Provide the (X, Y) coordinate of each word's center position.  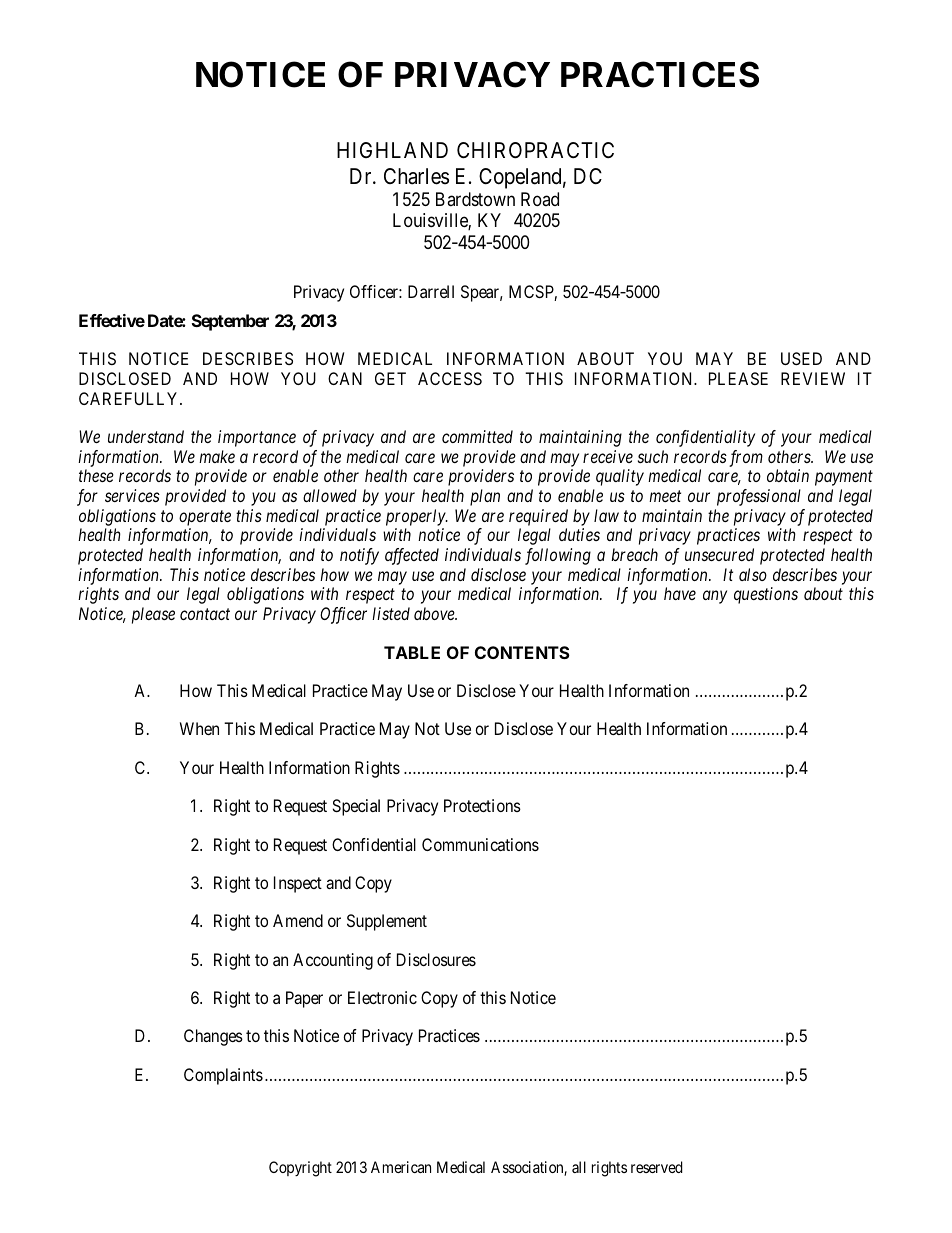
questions (766, 595)
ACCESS (450, 378)
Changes (213, 1037)
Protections (482, 805)
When (199, 728)
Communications (480, 844)
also (753, 574)
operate (205, 518)
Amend (298, 920)
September (230, 322)
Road (540, 199)
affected (412, 556)
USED (801, 358)
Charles (416, 176)
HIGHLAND (392, 150)
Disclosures (436, 959)
